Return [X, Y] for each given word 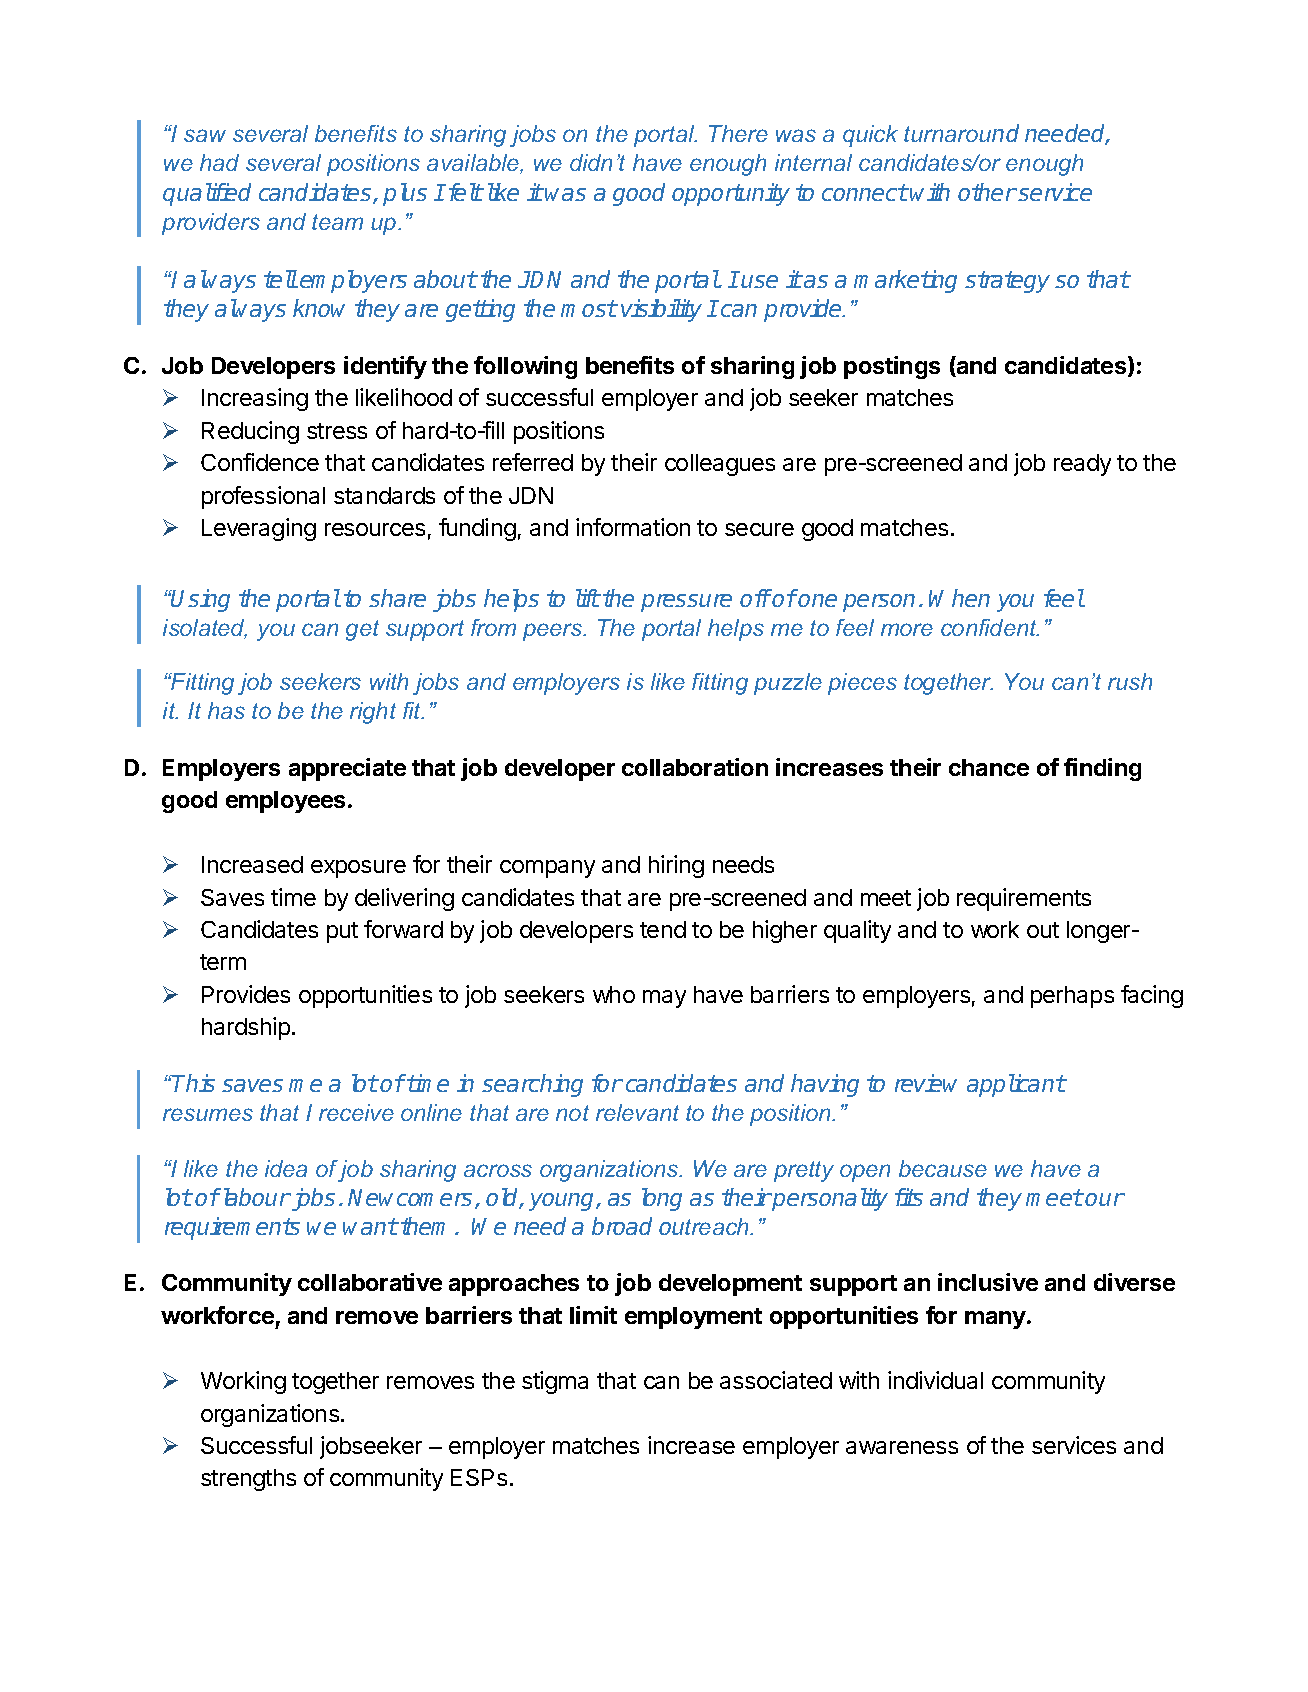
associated [776, 1380]
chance [989, 767]
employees [285, 802]
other [987, 192]
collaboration [695, 767]
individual [935, 1380]
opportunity [731, 194]
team [337, 222]
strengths [248, 1480]
